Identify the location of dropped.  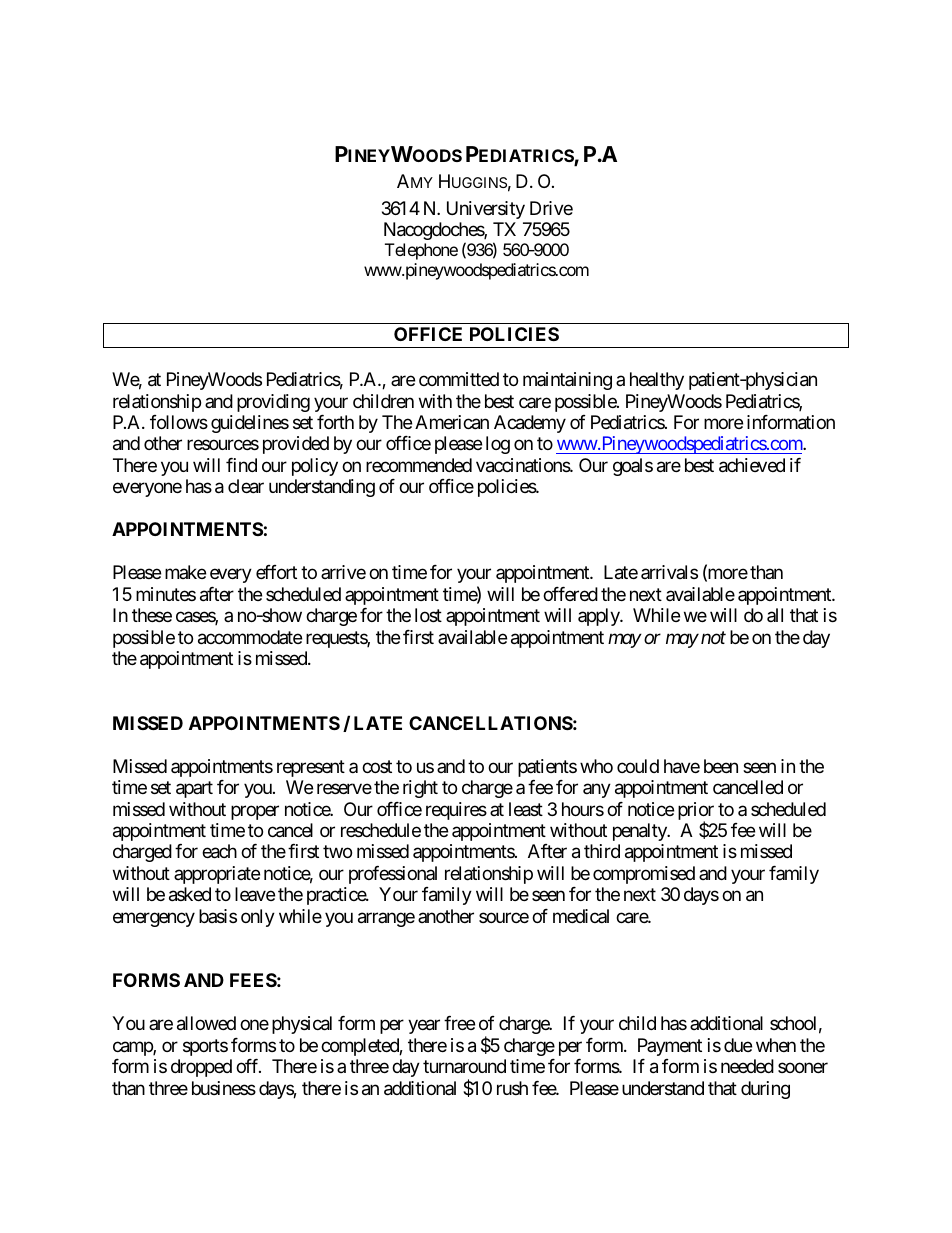
(201, 1068).
